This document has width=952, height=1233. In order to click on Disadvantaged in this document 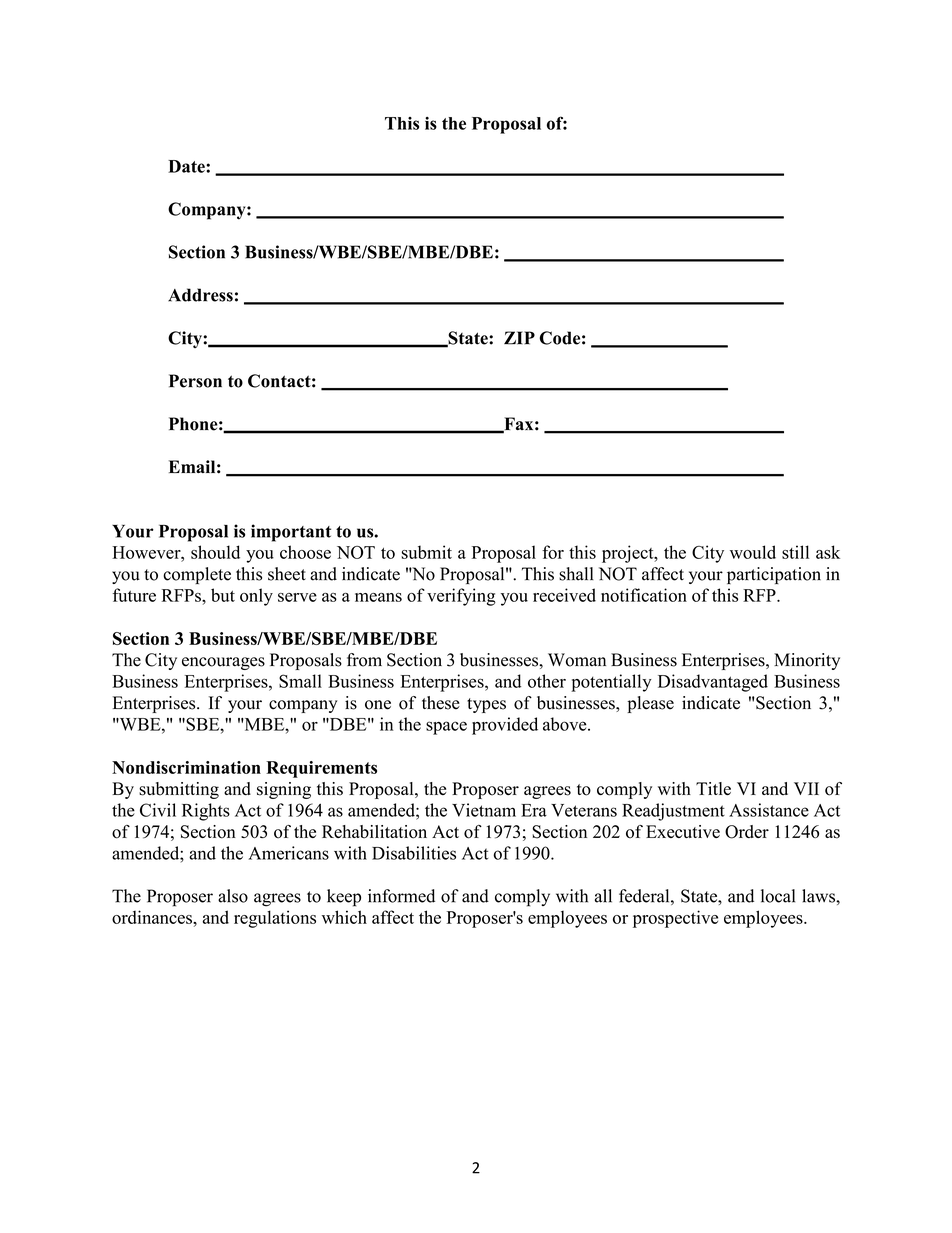, I will do `click(713, 683)`.
